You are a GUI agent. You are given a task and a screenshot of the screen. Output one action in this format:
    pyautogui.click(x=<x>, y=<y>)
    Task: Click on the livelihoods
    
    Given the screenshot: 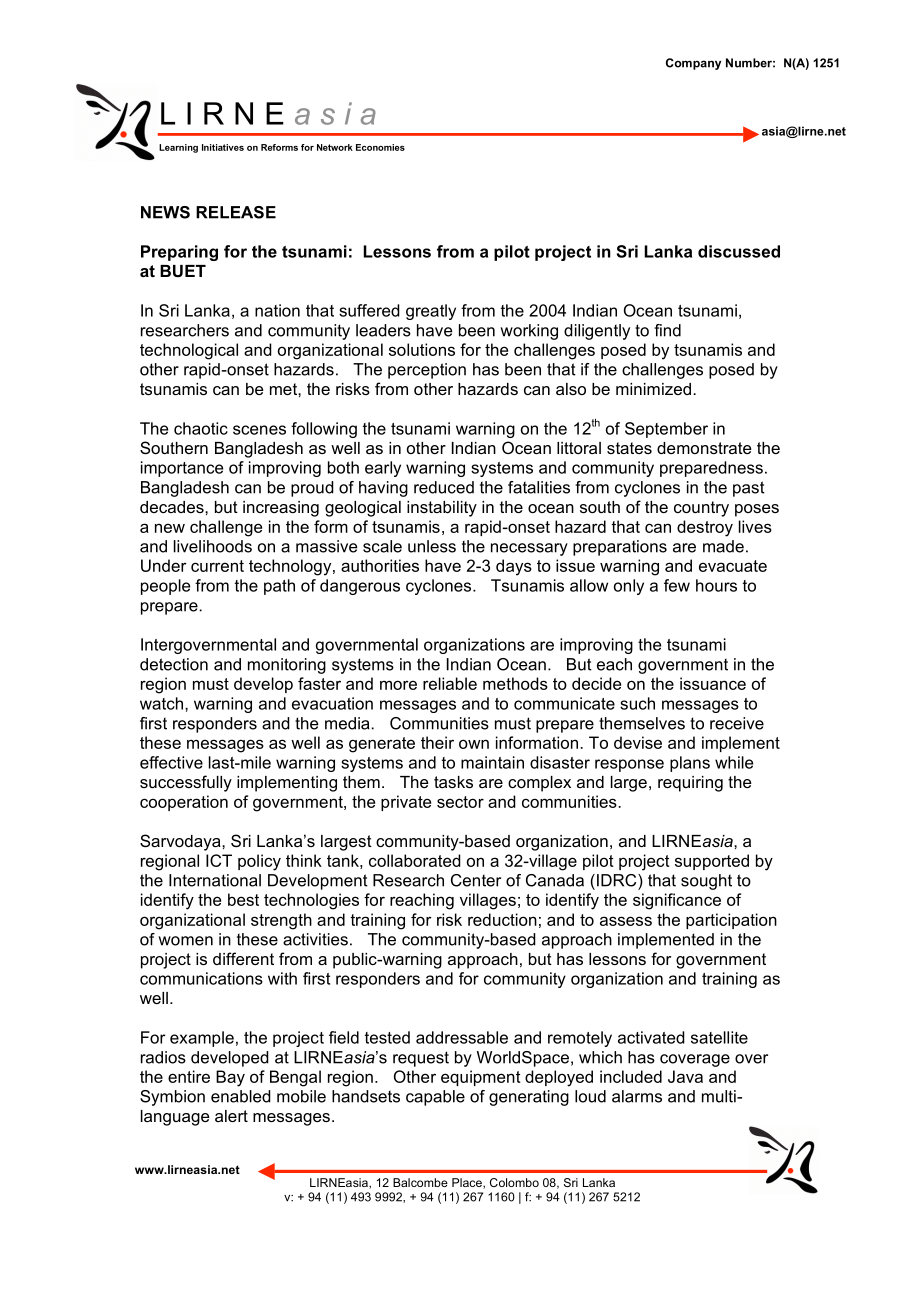 What is the action you would take?
    pyautogui.click(x=213, y=546)
